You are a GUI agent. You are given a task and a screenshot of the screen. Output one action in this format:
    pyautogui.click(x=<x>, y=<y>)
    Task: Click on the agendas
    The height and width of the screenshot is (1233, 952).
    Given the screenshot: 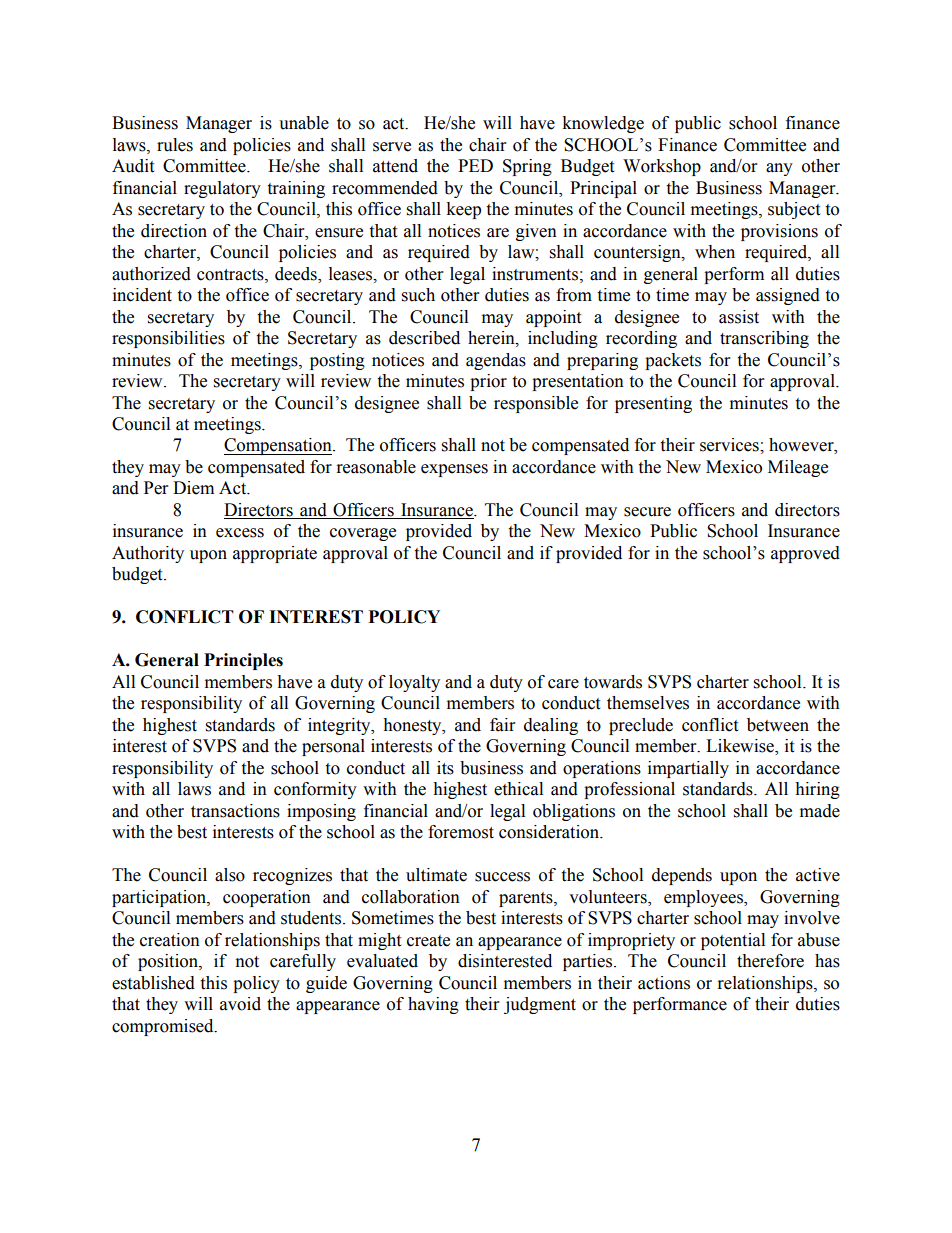 What is the action you would take?
    pyautogui.click(x=496, y=361)
